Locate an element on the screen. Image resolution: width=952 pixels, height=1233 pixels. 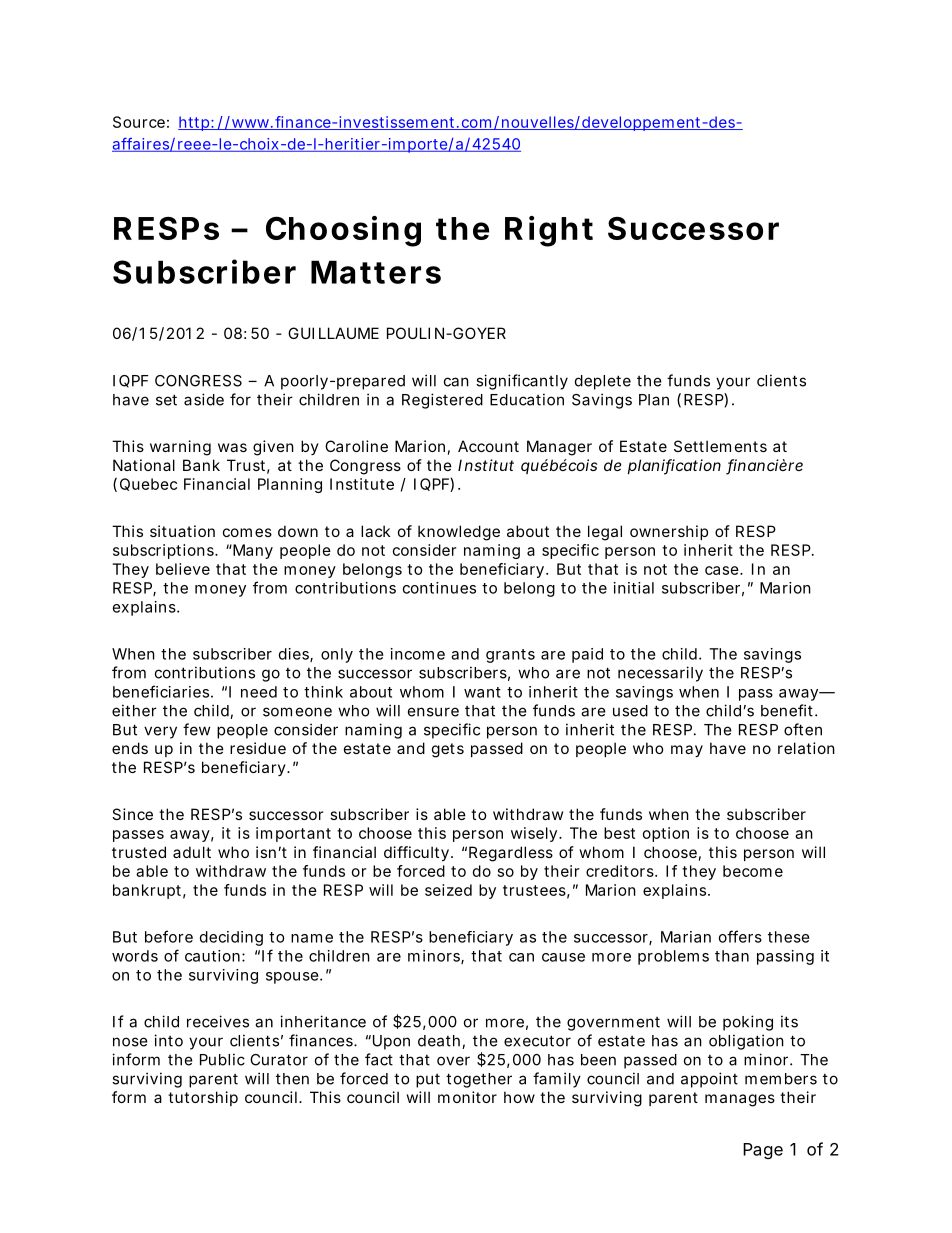
Source is located at coordinates (139, 122).
